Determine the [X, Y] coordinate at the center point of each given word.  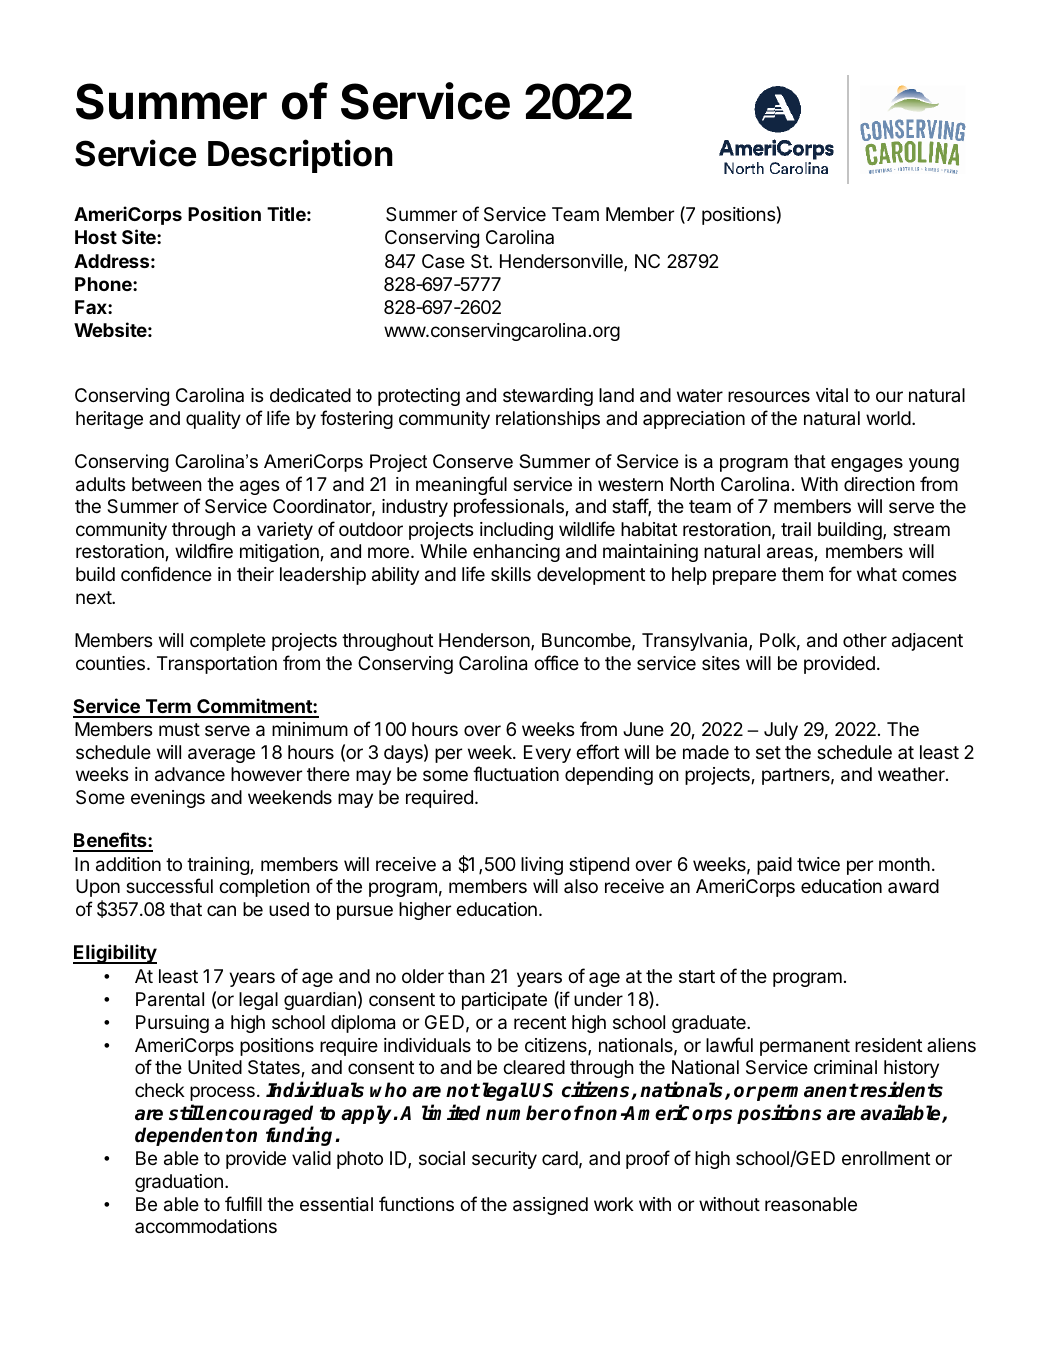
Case [443, 261]
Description [300, 156]
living [542, 866]
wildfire [204, 550]
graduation [179, 1183]
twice [818, 864]
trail [796, 529]
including [516, 531]
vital [832, 395]
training [219, 866]
